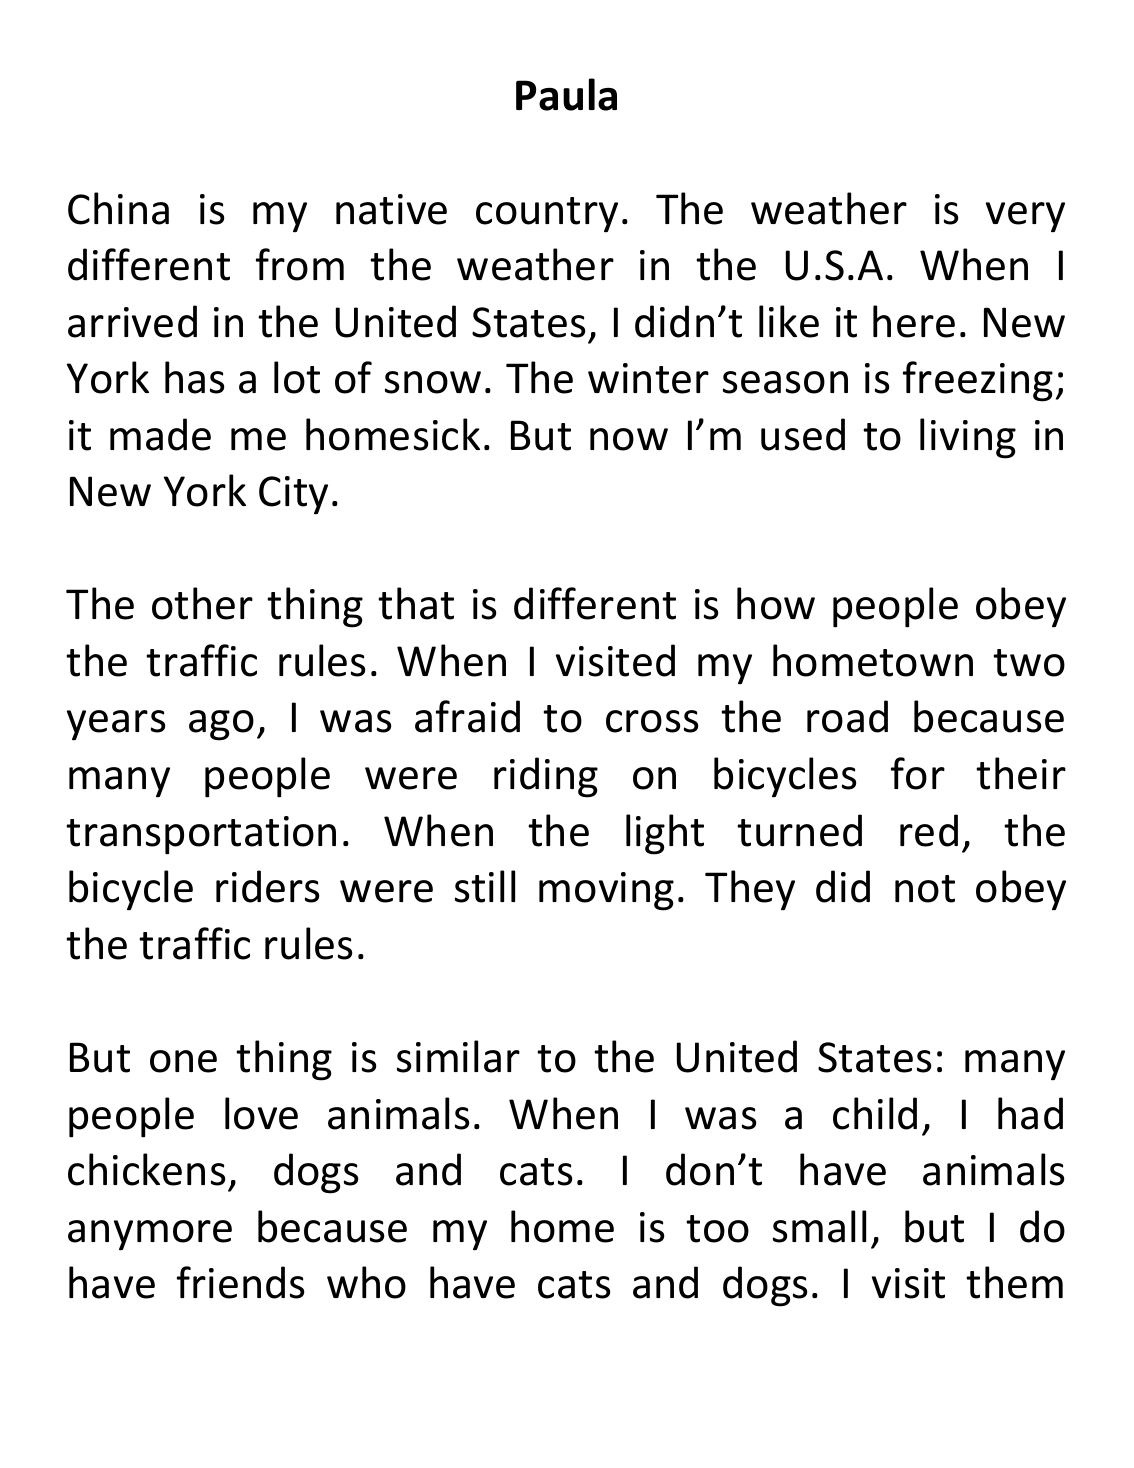 The width and height of the screenshot is (1134, 1468). What do you see at coordinates (648, 378) in the screenshot?
I see `winter` at bounding box center [648, 378].
